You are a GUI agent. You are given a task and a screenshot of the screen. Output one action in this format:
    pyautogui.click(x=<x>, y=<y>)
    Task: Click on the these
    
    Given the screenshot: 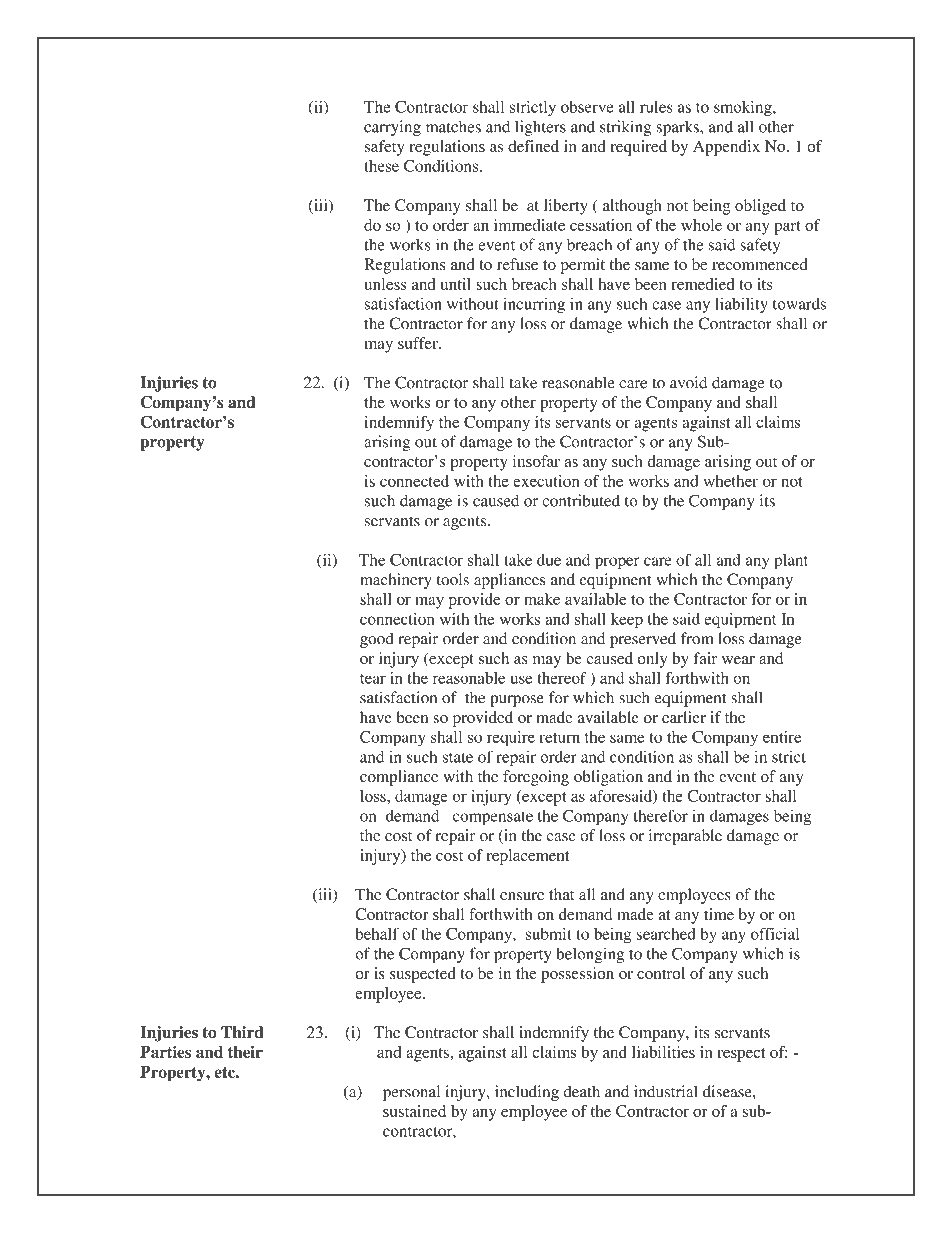 What is the action you would take?
    pyautogui.click(x=381, y=166)
